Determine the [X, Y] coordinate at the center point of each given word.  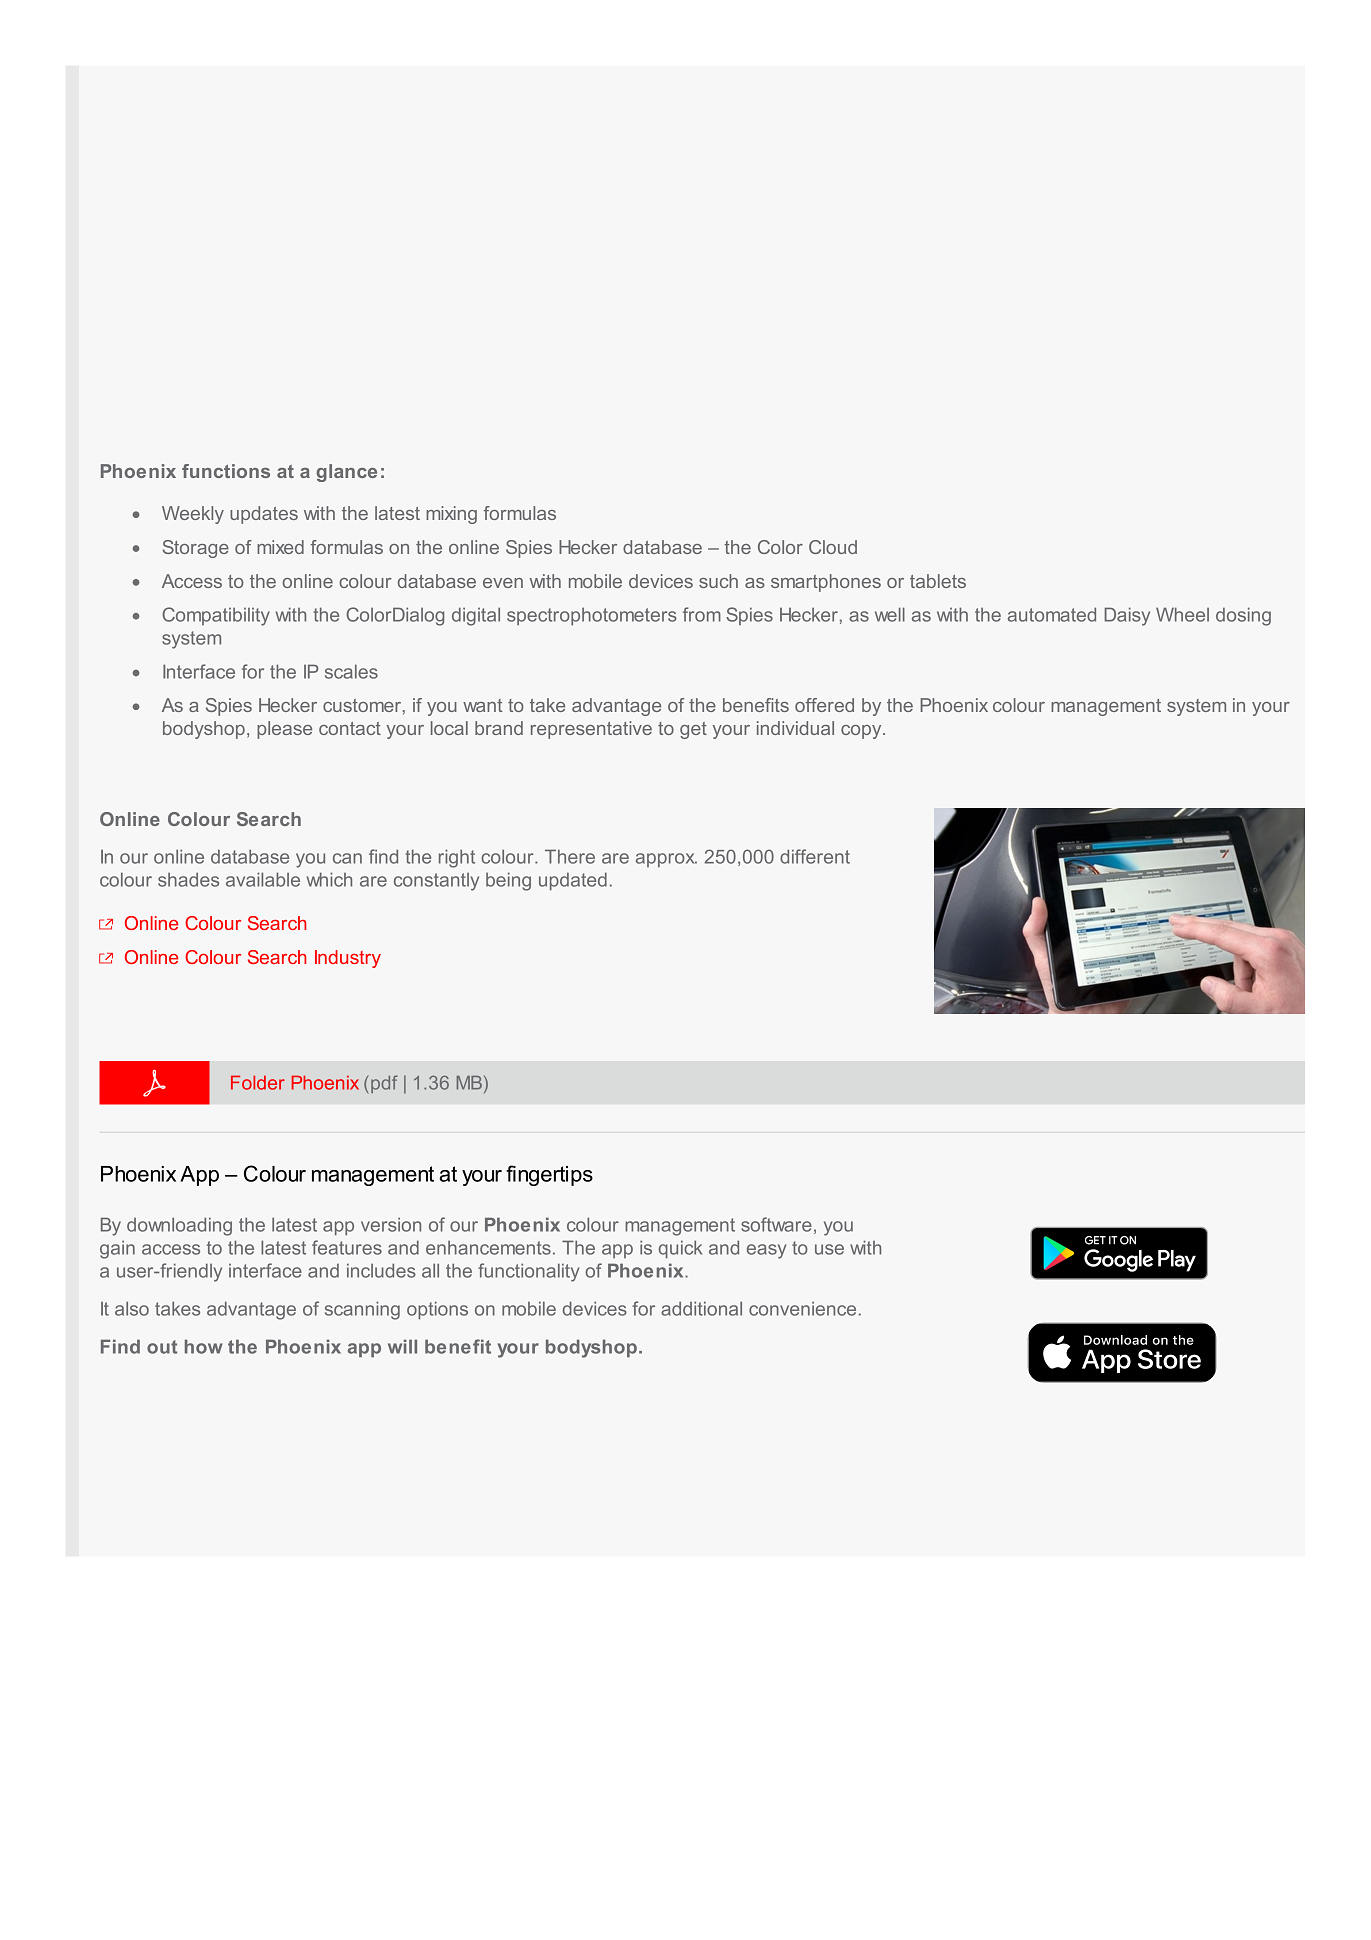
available [263, 879]
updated [573, 881]
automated [1052, 614]
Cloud [833, 547]
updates [264, 515]
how [204, 1346]
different [815, 856]
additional [701, 1308]
